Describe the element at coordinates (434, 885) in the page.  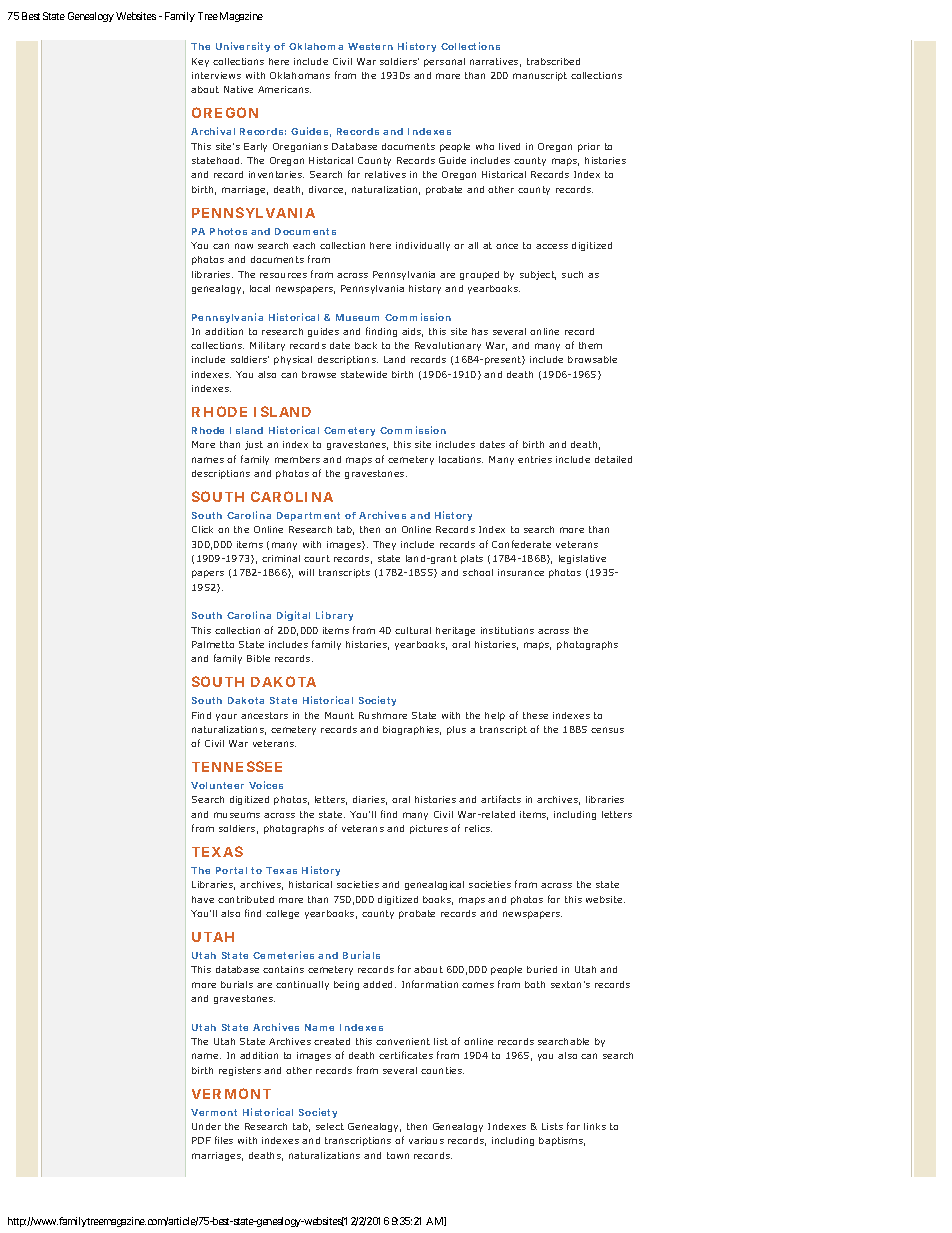
I see `genealogical` at that location.
